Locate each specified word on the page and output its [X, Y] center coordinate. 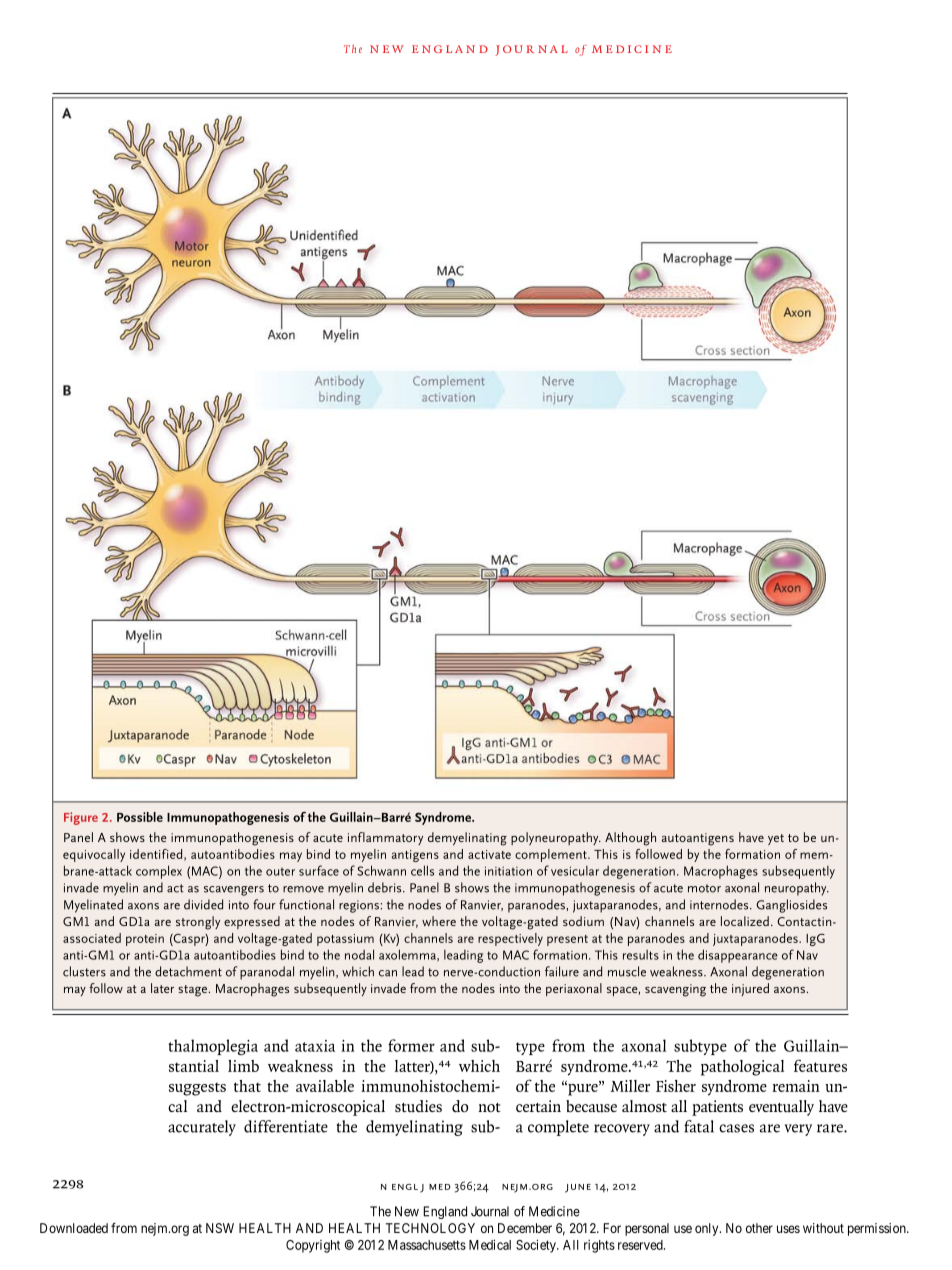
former [411, 1045]
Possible [140, 817]
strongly [198, 923]
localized [745, 921]
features [820, 1065]
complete [558, 1128]
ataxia [315, 1046]
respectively [510, 939]
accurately [202, 1128]
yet [776, 839]
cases [736, 1128]
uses [788, 1229]
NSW [220, 1228]
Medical [490, 1244]
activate [489, 854]
